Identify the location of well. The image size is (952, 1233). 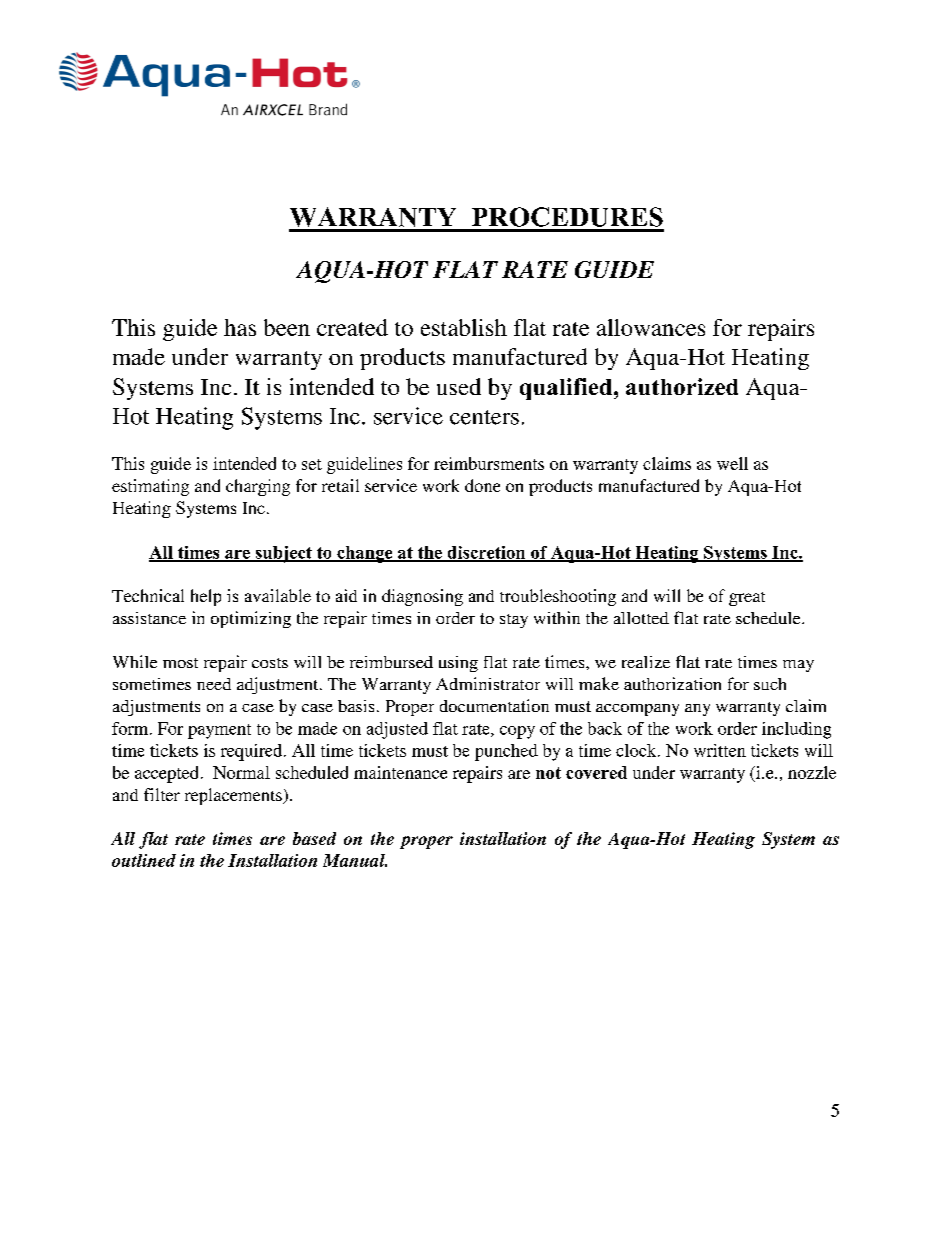
(732, 463).
